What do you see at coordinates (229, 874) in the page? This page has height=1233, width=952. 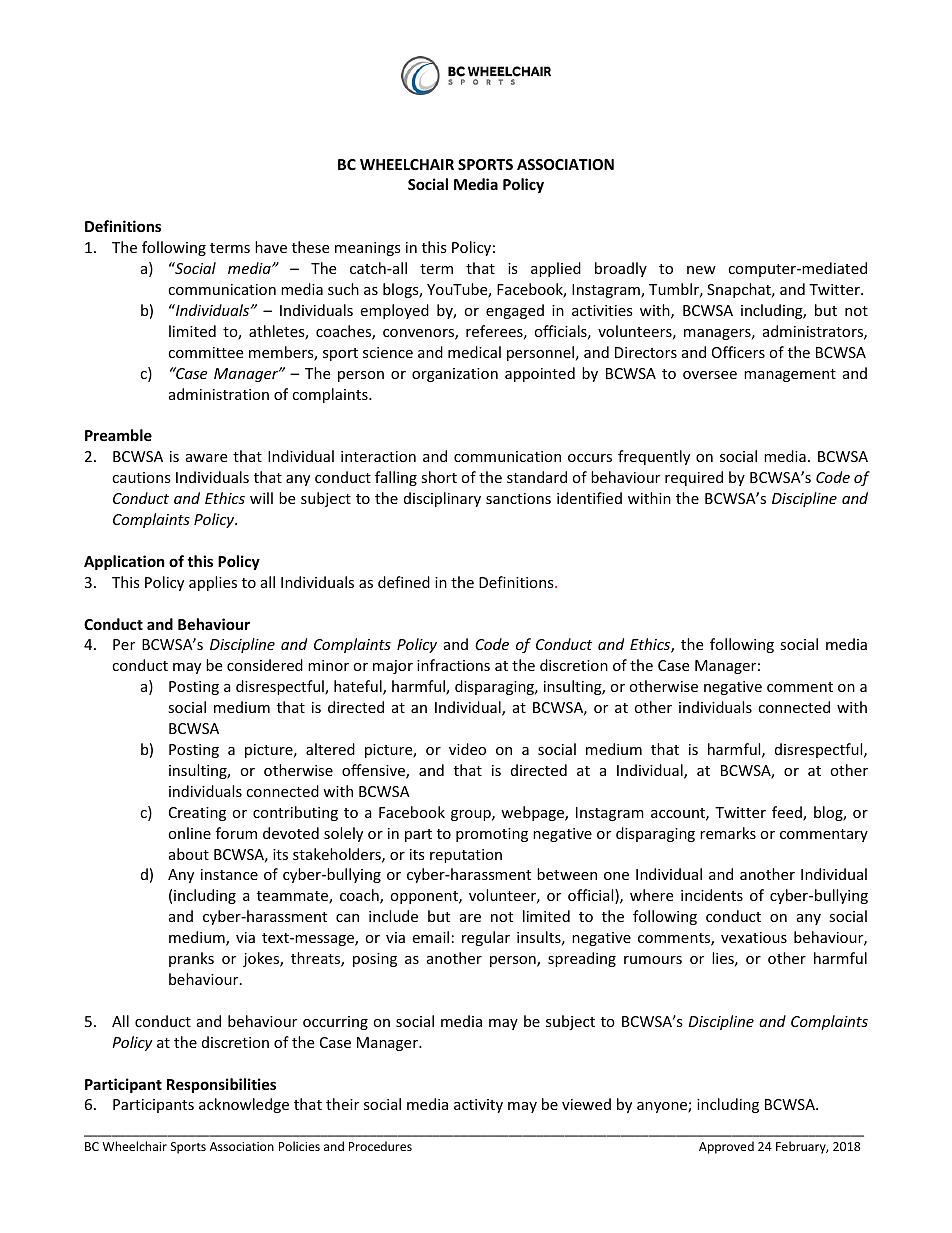 I see `instance` at bounding box center [229, 874].
